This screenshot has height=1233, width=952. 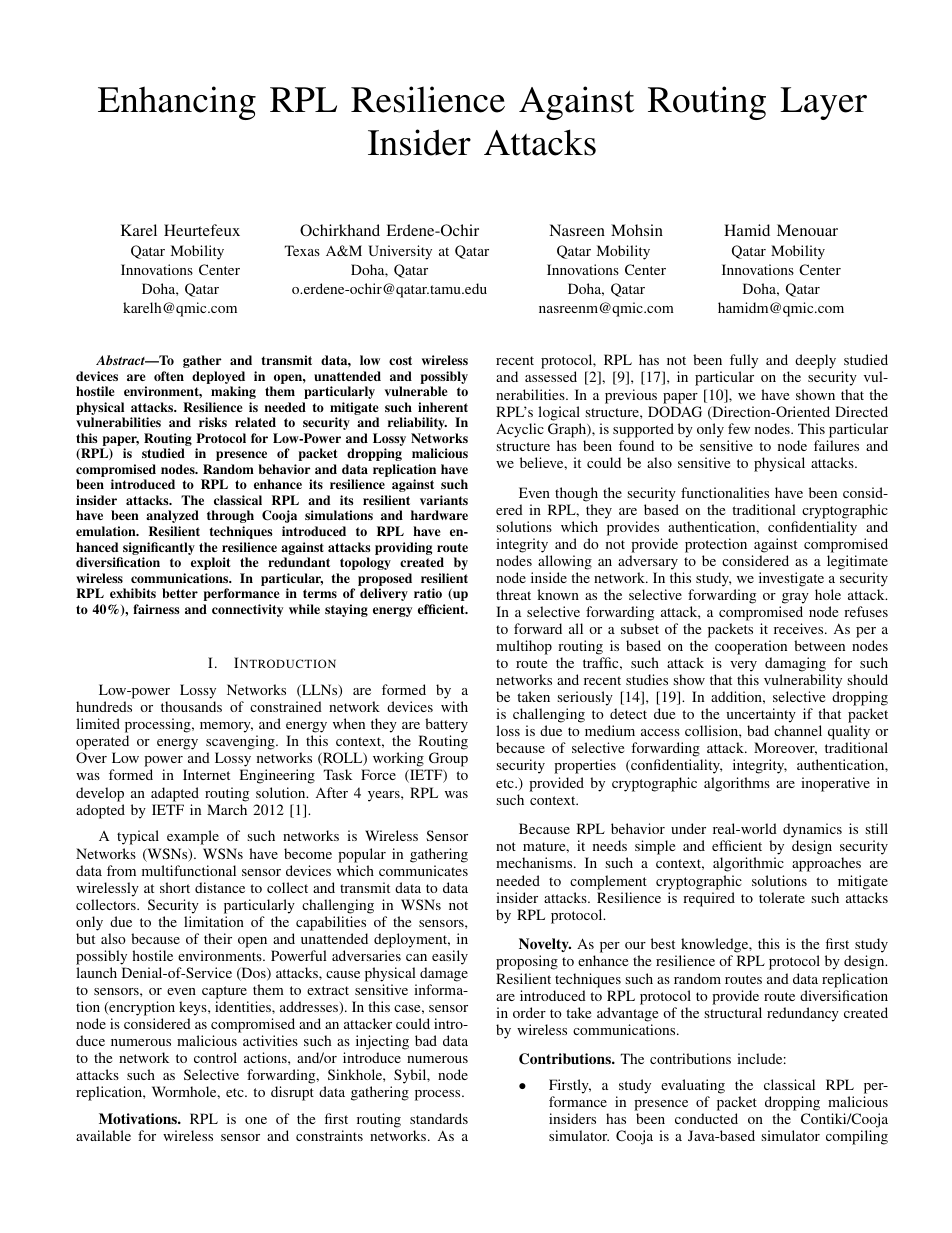 I want to click on Enhancing, so click(x=177, y=103).
